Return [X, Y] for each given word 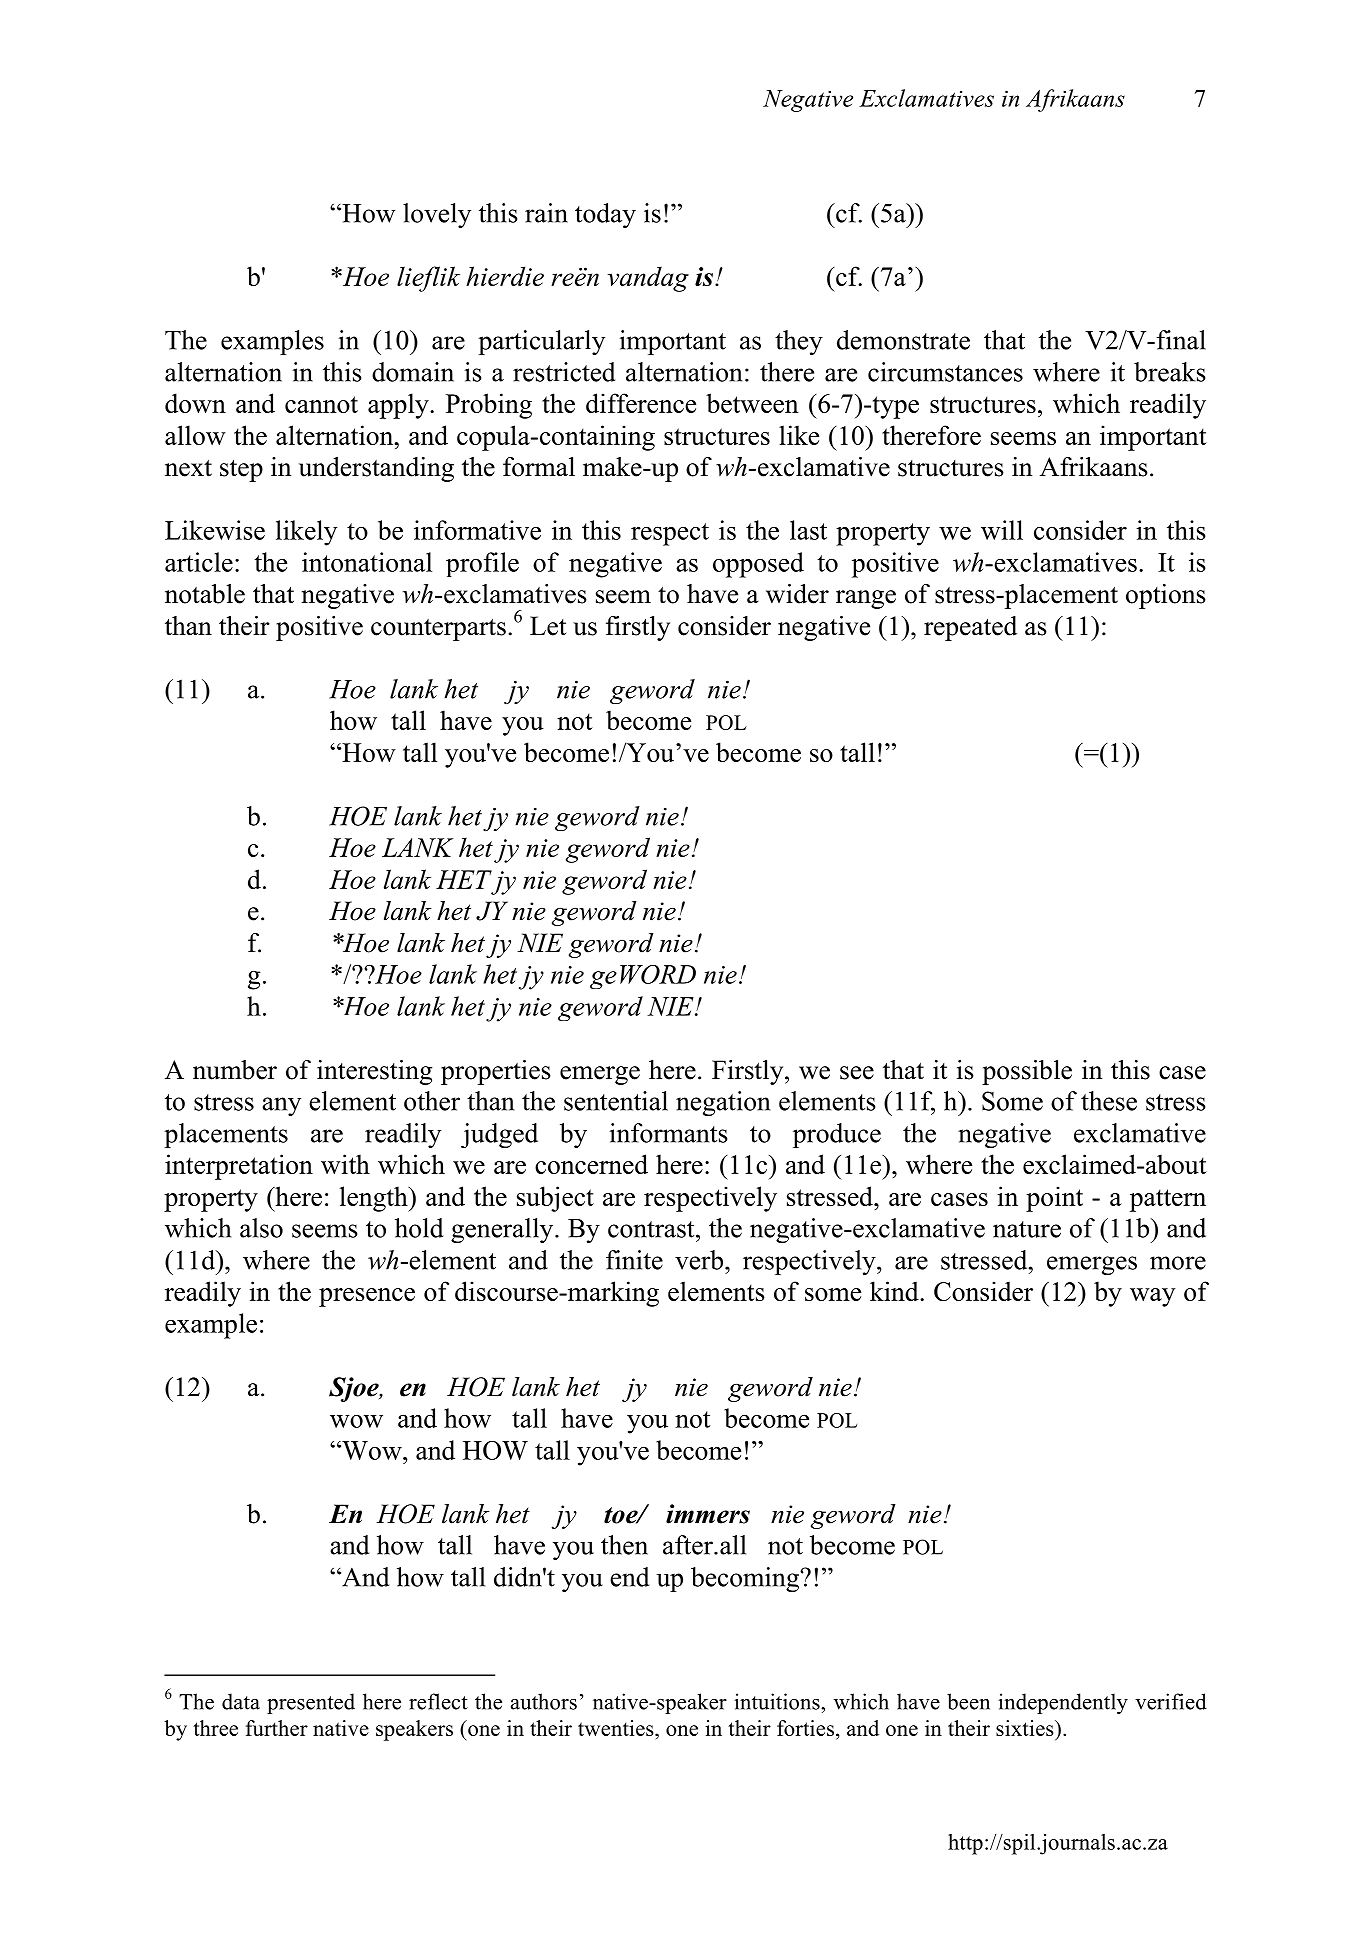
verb [699, 1260]
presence [367, 1297]
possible [1027, 1072]
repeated [970, 628]
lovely [437, 215]
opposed [758, 565]
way [1153, 1297]
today [605, 215]
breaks [1169, 372]
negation [723, 1103]
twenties [617, 1728]
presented [311, 1703]
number [235, 1070]
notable [205, 594]
